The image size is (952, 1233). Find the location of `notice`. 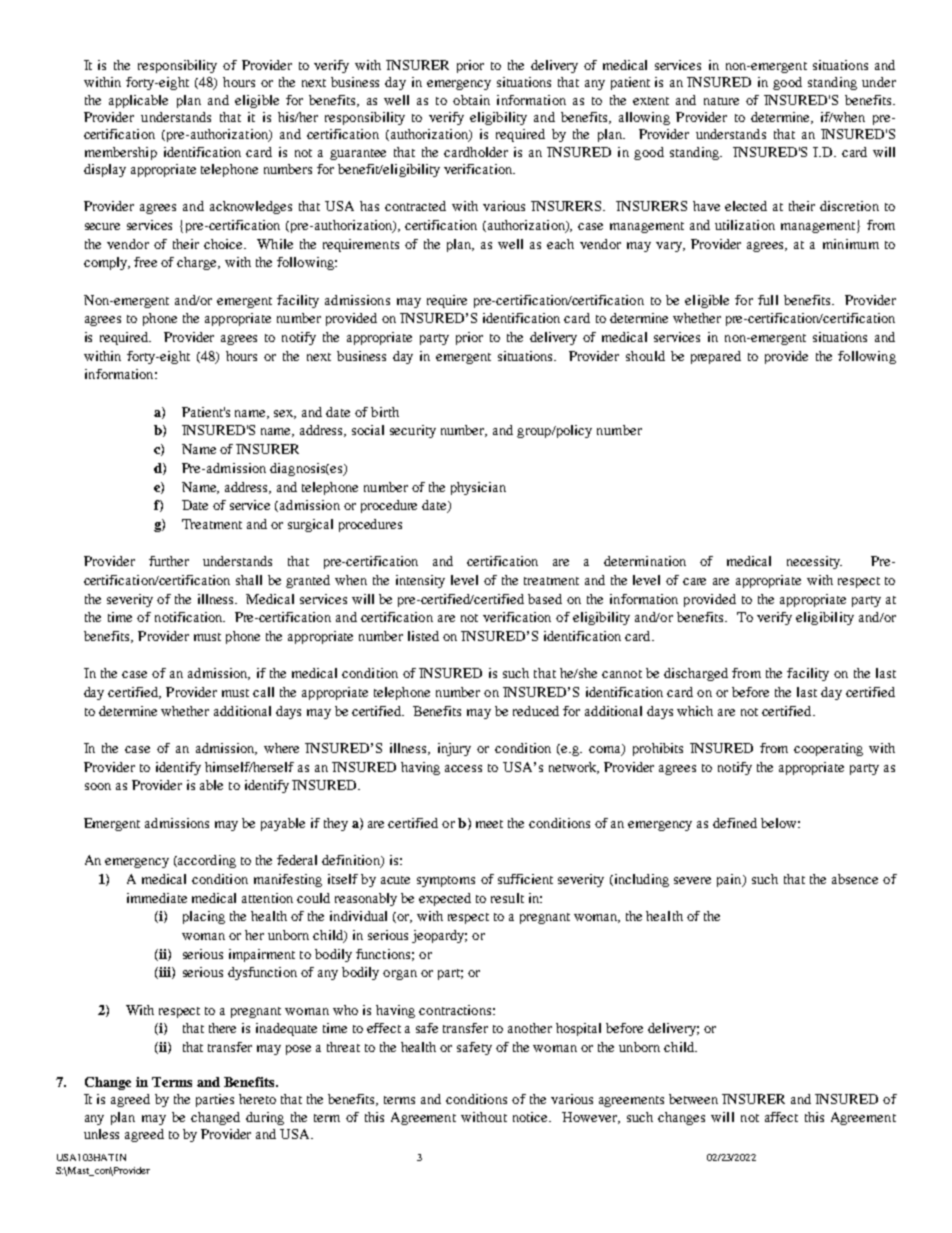

notice is located at coordinates (532, 1117).
